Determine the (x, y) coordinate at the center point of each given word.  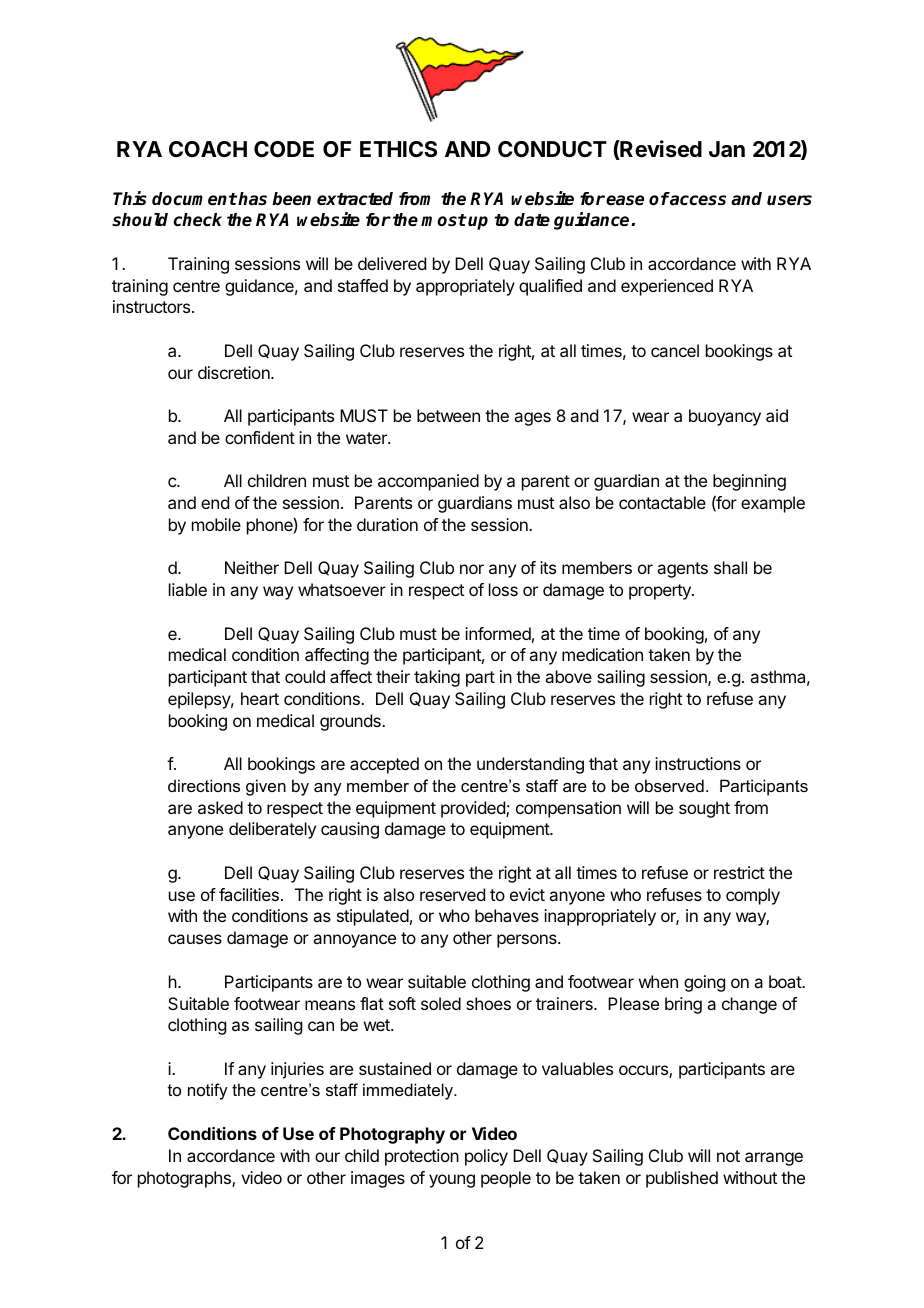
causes (195, 939)
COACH (208, 149)
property (661, 592)
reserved (452, 894)
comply (753, 896)
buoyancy (725, 417)
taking (437, 678)
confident (260, 437)
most (444, 220)
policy (486, 1157)
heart (260, 698)
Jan (727, 149)
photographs (185, 1179)
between (448, 415)
